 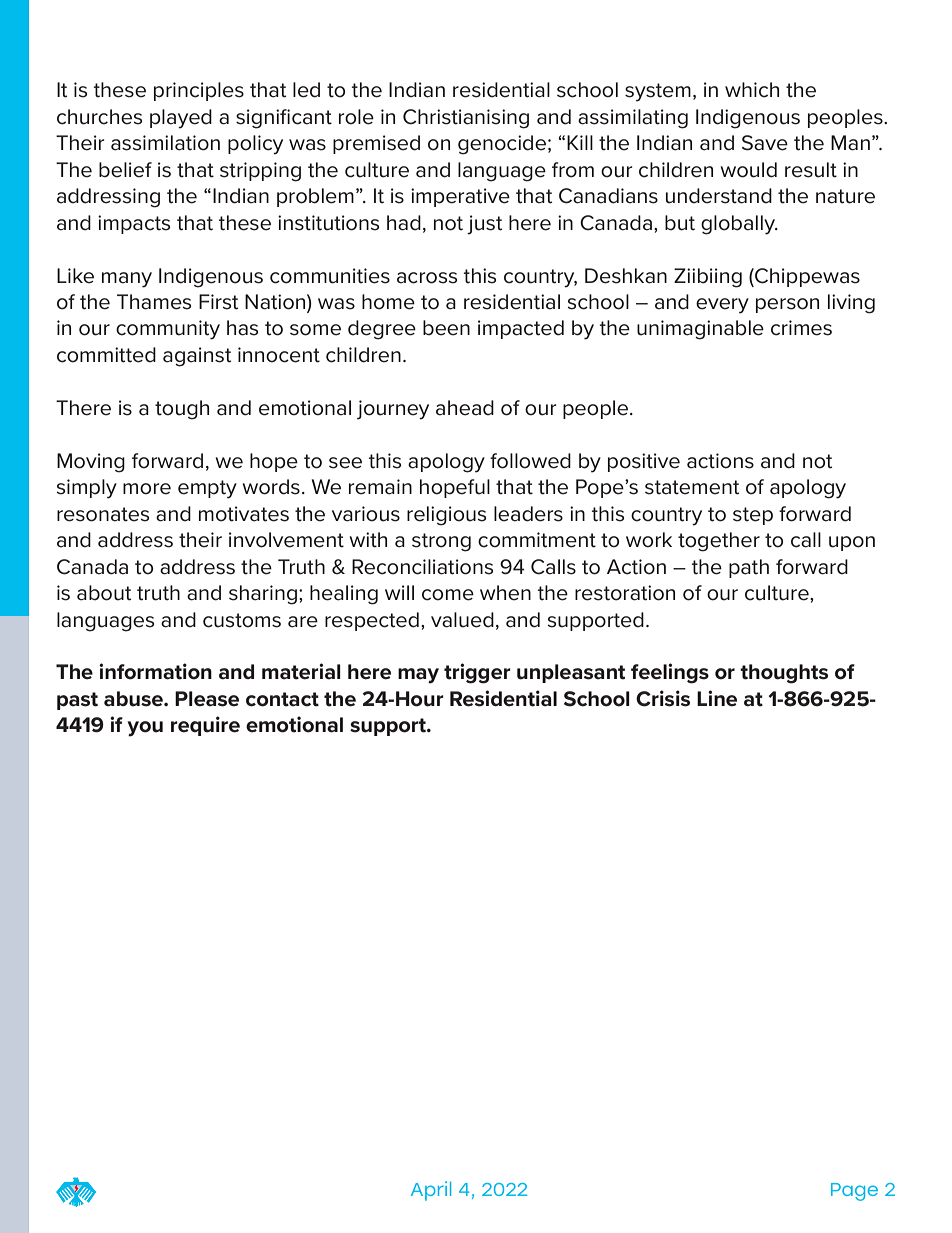 What do you see at coordinates (181, 119) in the screenshot?
I see `played` at bounding box center [181, 119].
